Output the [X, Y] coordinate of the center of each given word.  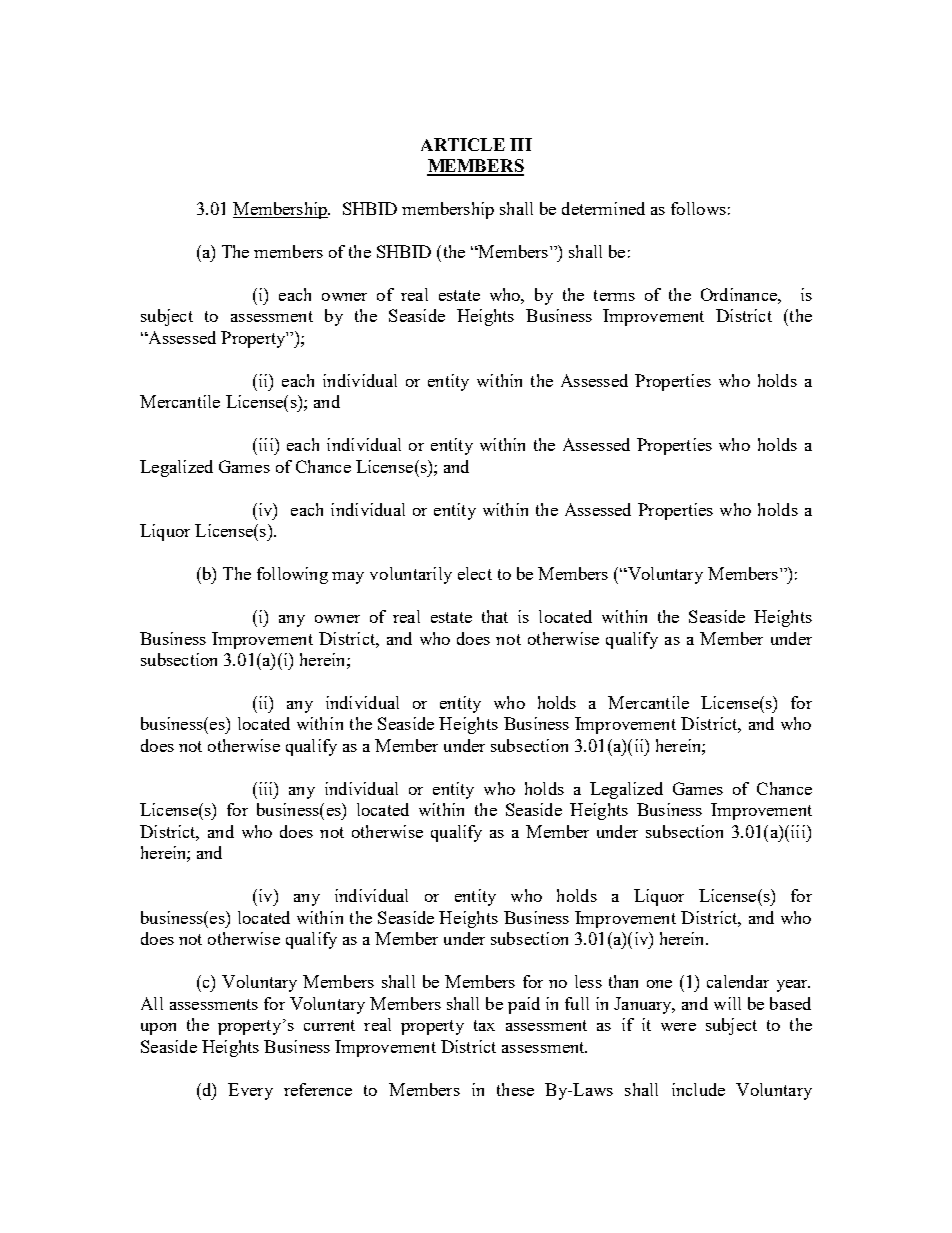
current [329, 1025]
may [348, 578]
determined [603, 208]
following [292, 575]
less [588, 981]
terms [614, 295]
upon [158, 1029]
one [659, 984]
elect [475, 573]
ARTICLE [463, 144]
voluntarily [411, 575]
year [793, 986]
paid [524, 1005]
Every [250, 1091]
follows [698, 208]
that [495, 616]
